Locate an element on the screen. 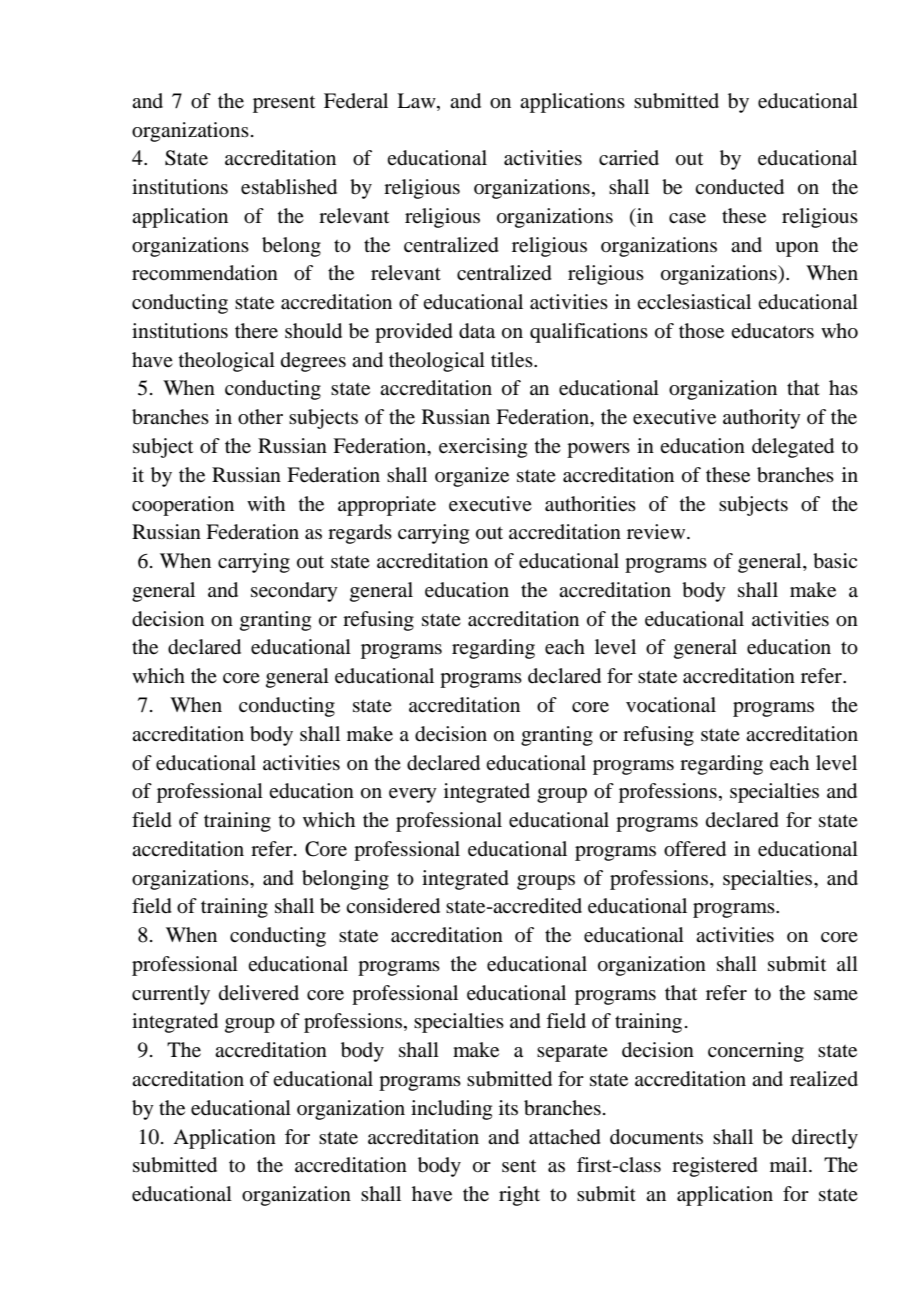 This screenshot has height=1308, width=924. with is located at coordinates (266, 503).
